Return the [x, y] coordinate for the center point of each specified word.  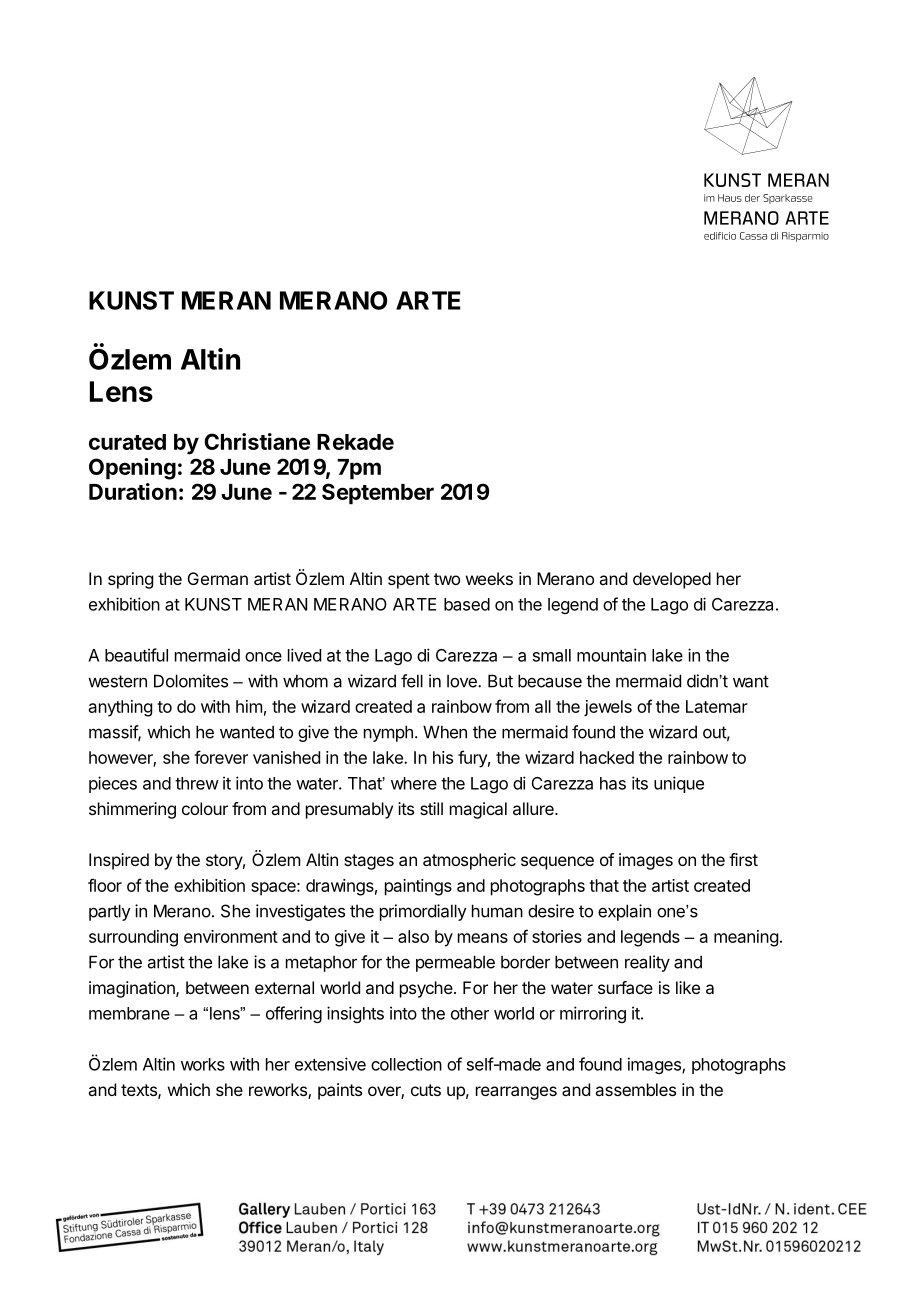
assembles [635, 1089]
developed [672, 580]
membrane [129, 1013]
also [413, 936]
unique [679, 784]
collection [406, 1064]
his [443, 757]
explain [624, 912]
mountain [611, 655]
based [467, 604]
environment [231, 936]
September [378, 494]
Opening [132, 469]
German [218, 578]
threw [197, 783]
